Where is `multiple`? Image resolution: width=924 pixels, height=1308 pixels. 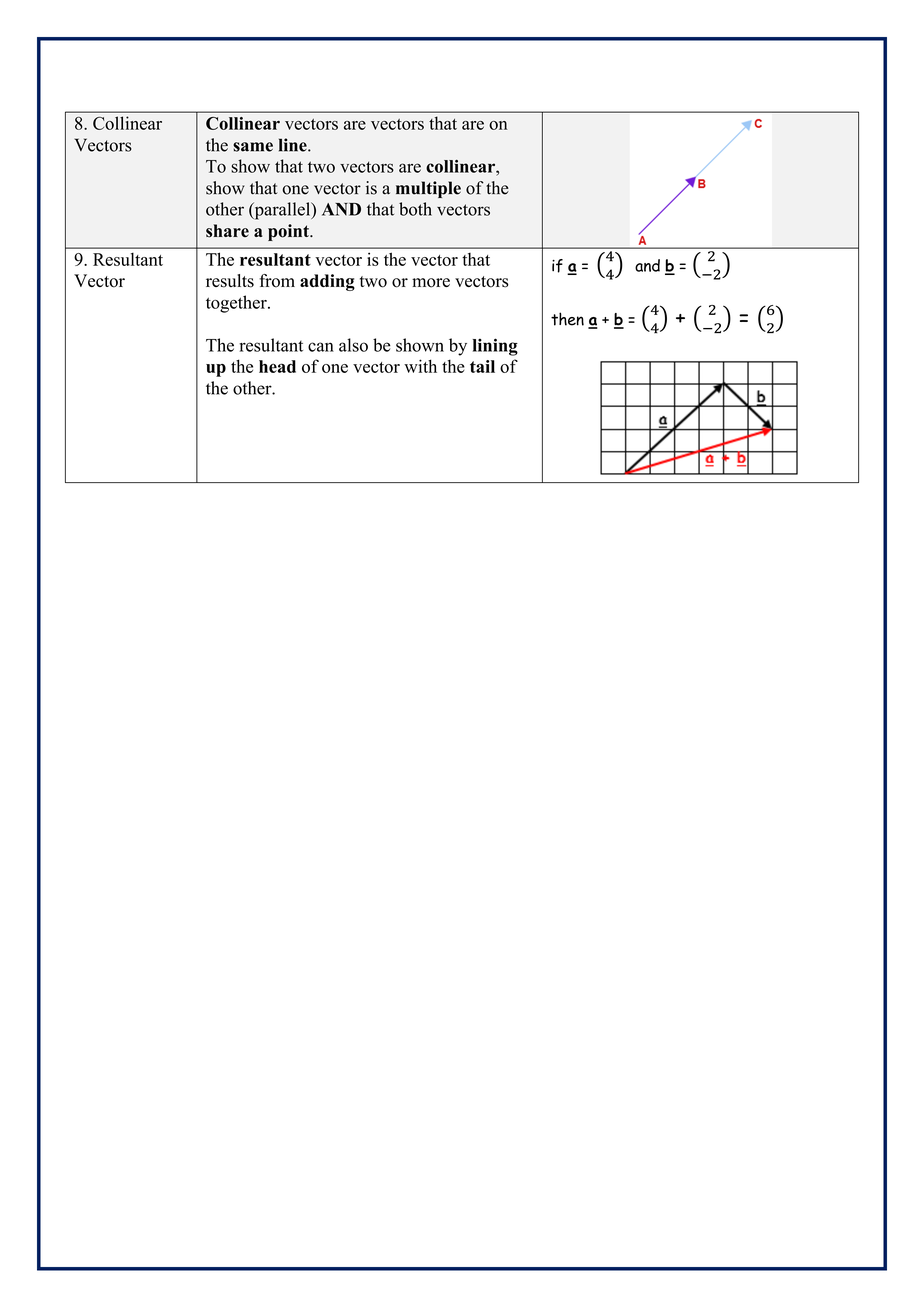 multiple is located at coordinates (428, 189).
